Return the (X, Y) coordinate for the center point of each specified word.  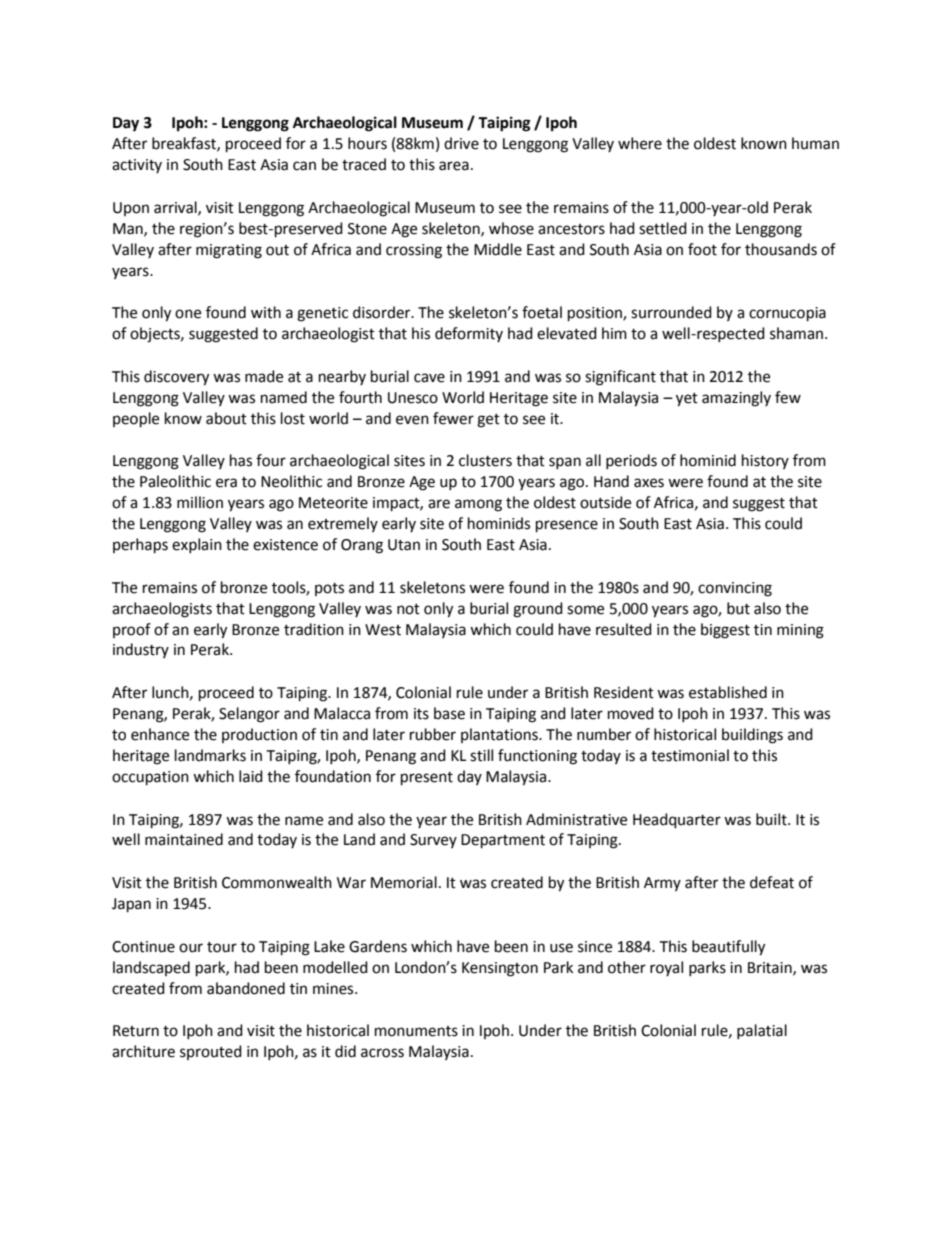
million (200, 502)
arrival (176, 208)
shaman (798, 333)
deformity (469, 334)
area (454, 166)
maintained (184, 839)
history (765, 461)
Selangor (249, 715)
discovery (176, 378)
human (815, 143)
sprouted (211, 1052)
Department (503, 841)
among (478, 505)
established (728, 692)
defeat (772, 882)
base (449, 713)
